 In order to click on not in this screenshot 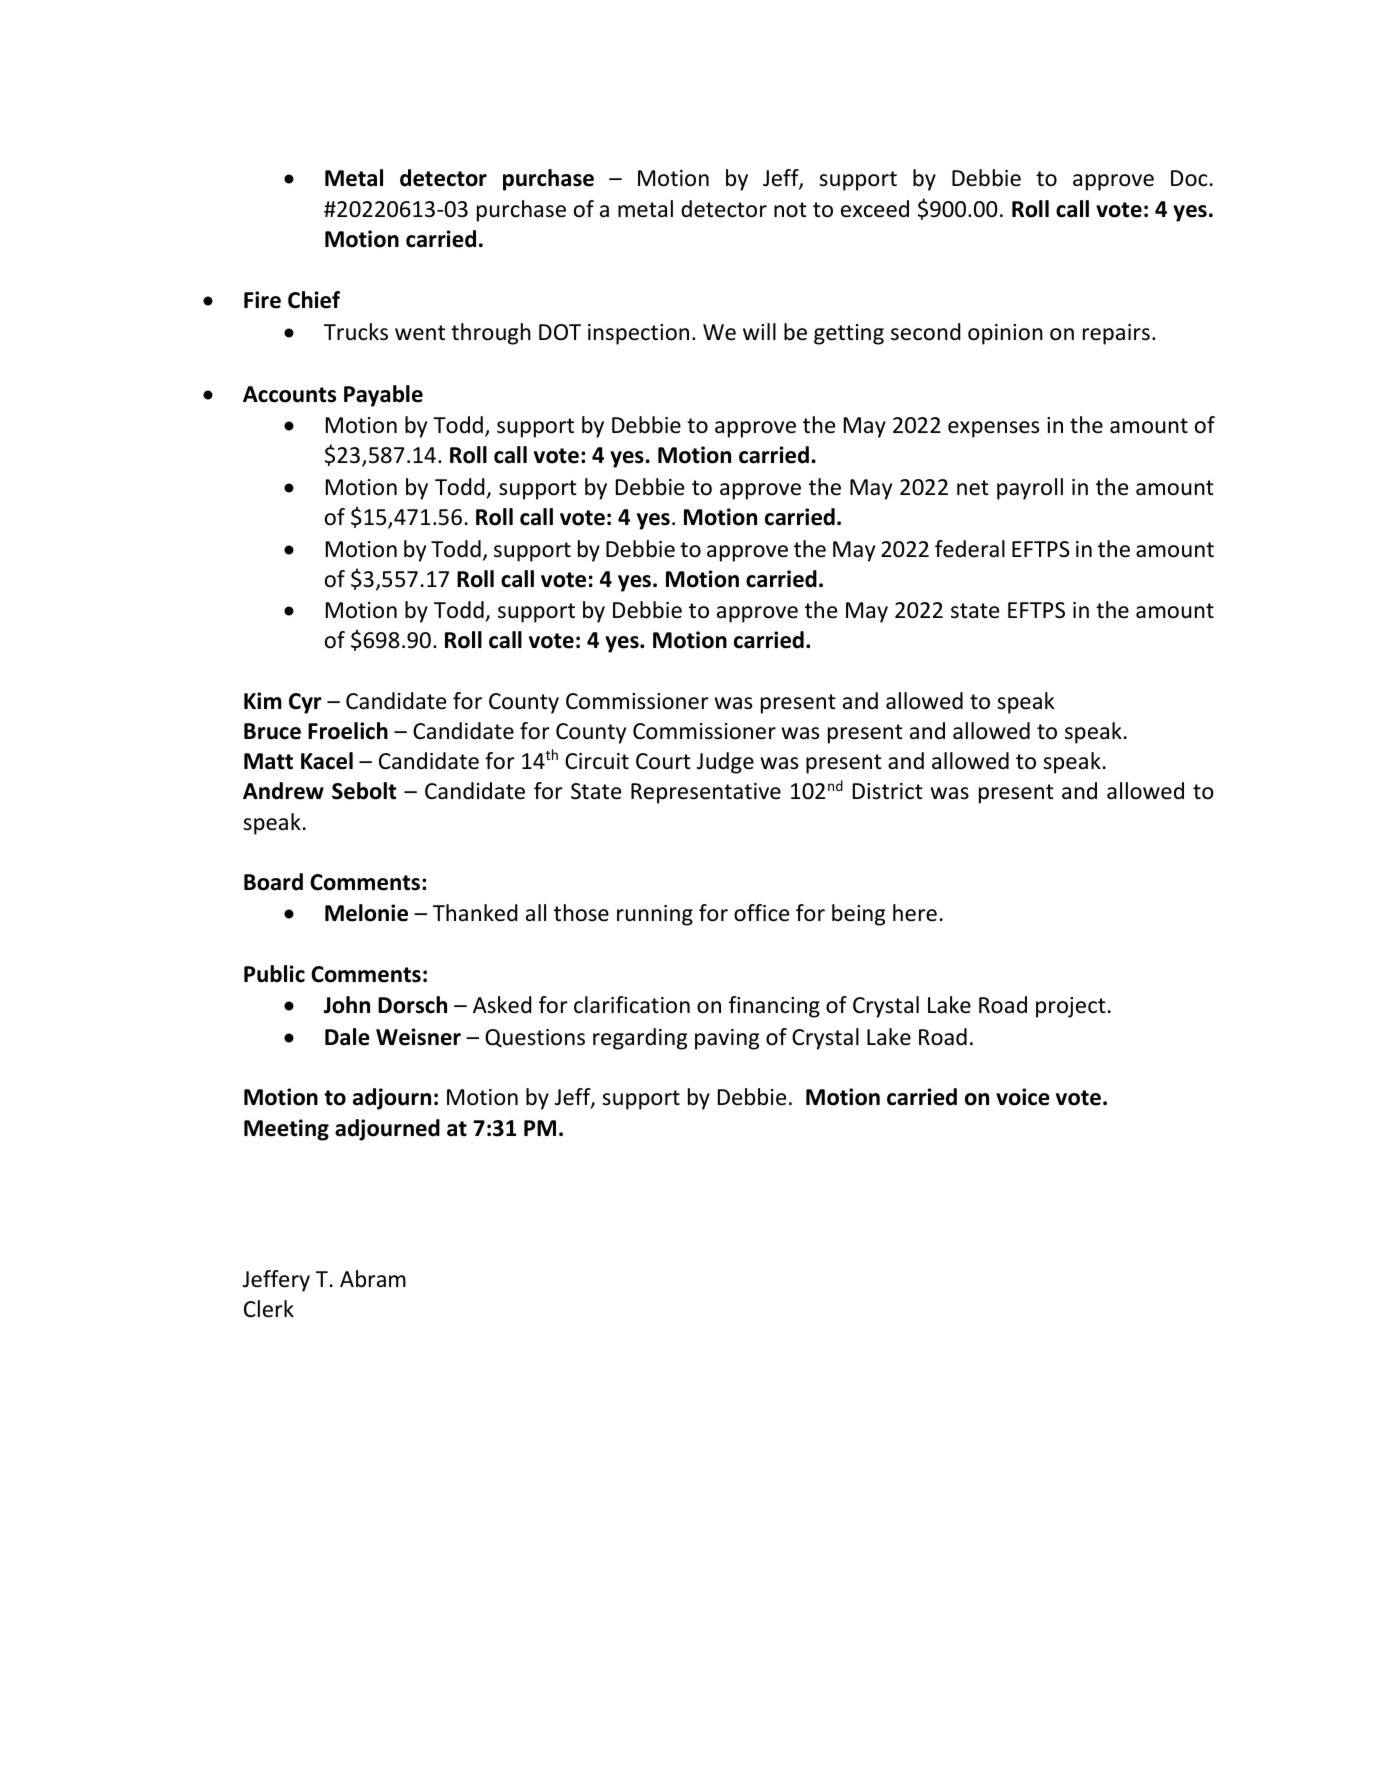, I will do `click(790, 210)`.
